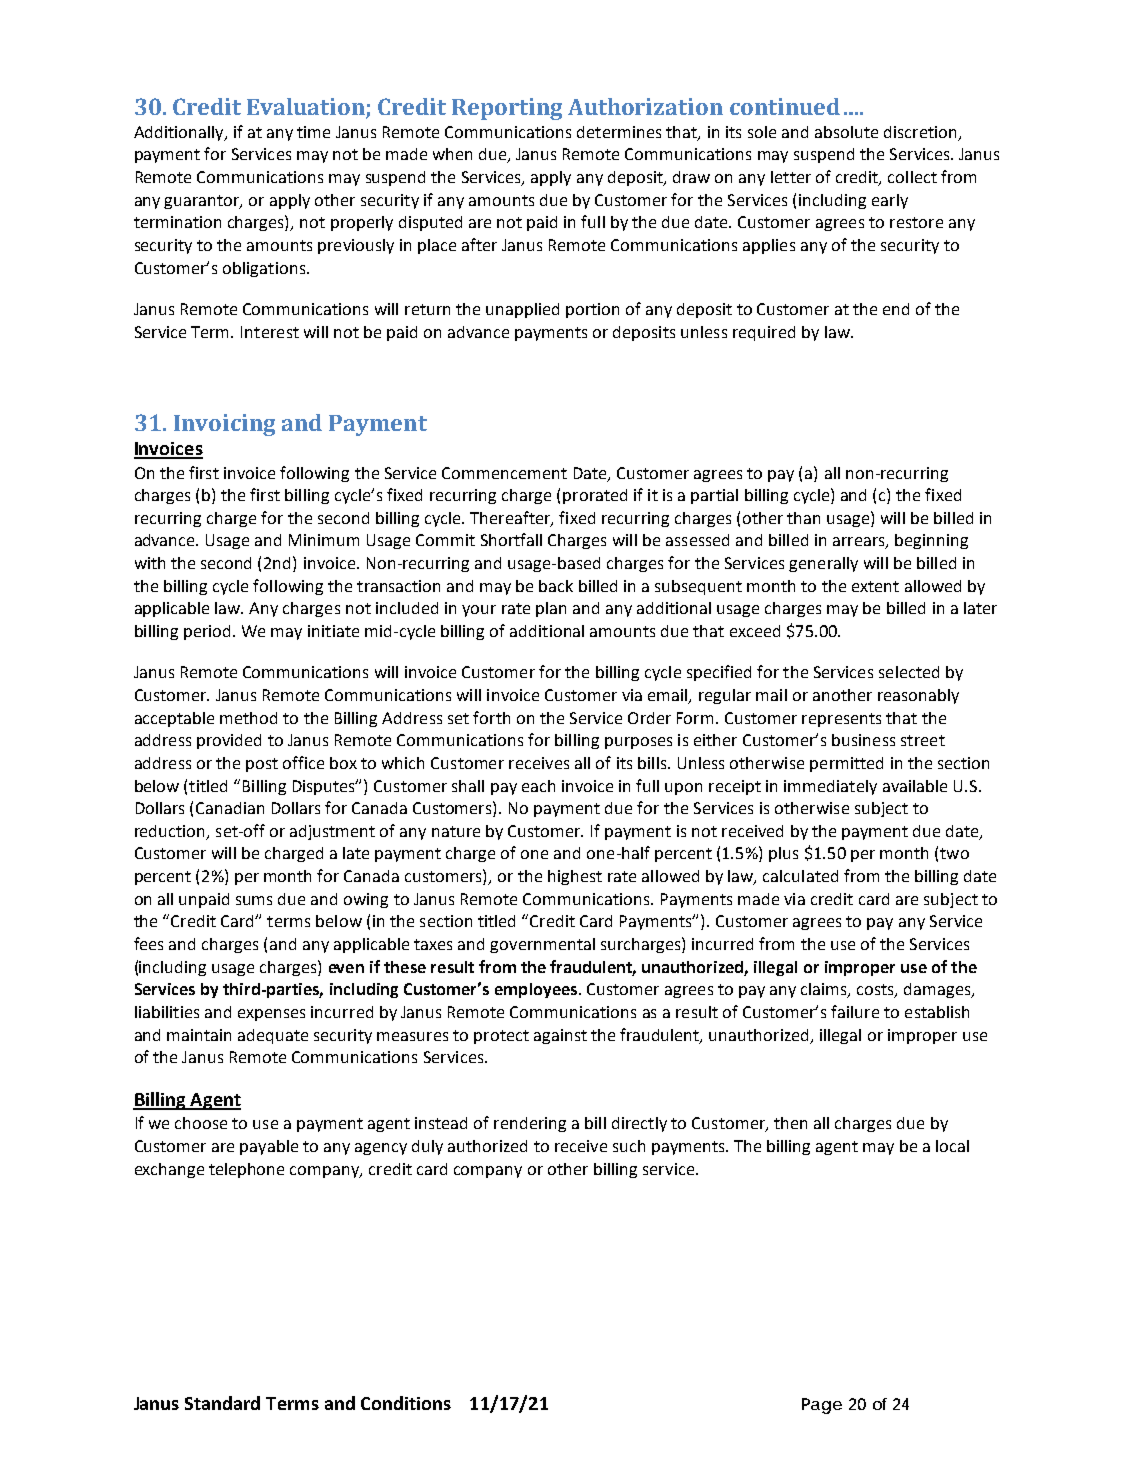 The width and height of the screenshot is (1135, 1469). I want to click on Reporting, so click(507, 109).
